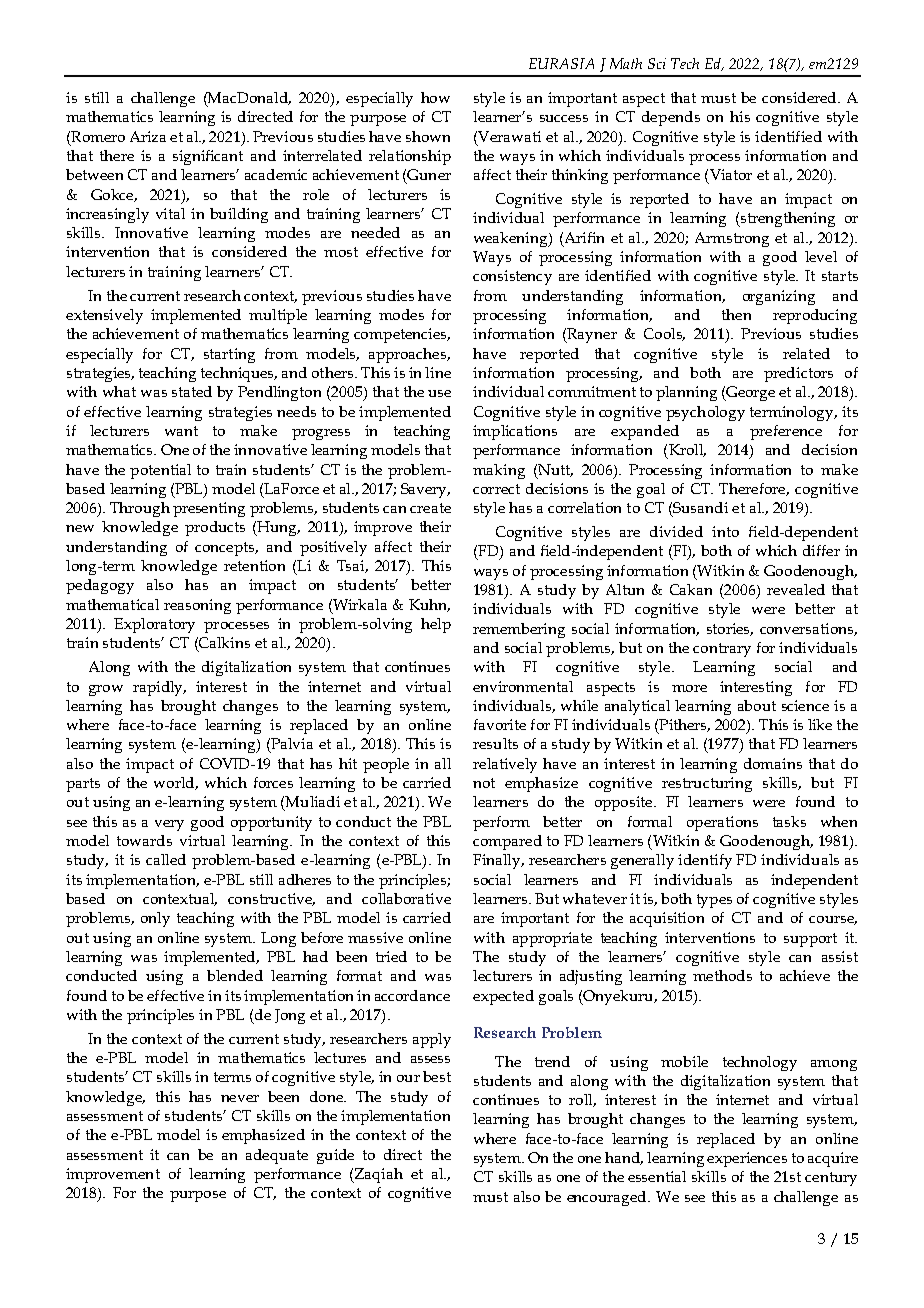 The height and width of the page is (1308, 924). Describe the element at coordinates (499, 471) in the page. I see `making` at that location.
